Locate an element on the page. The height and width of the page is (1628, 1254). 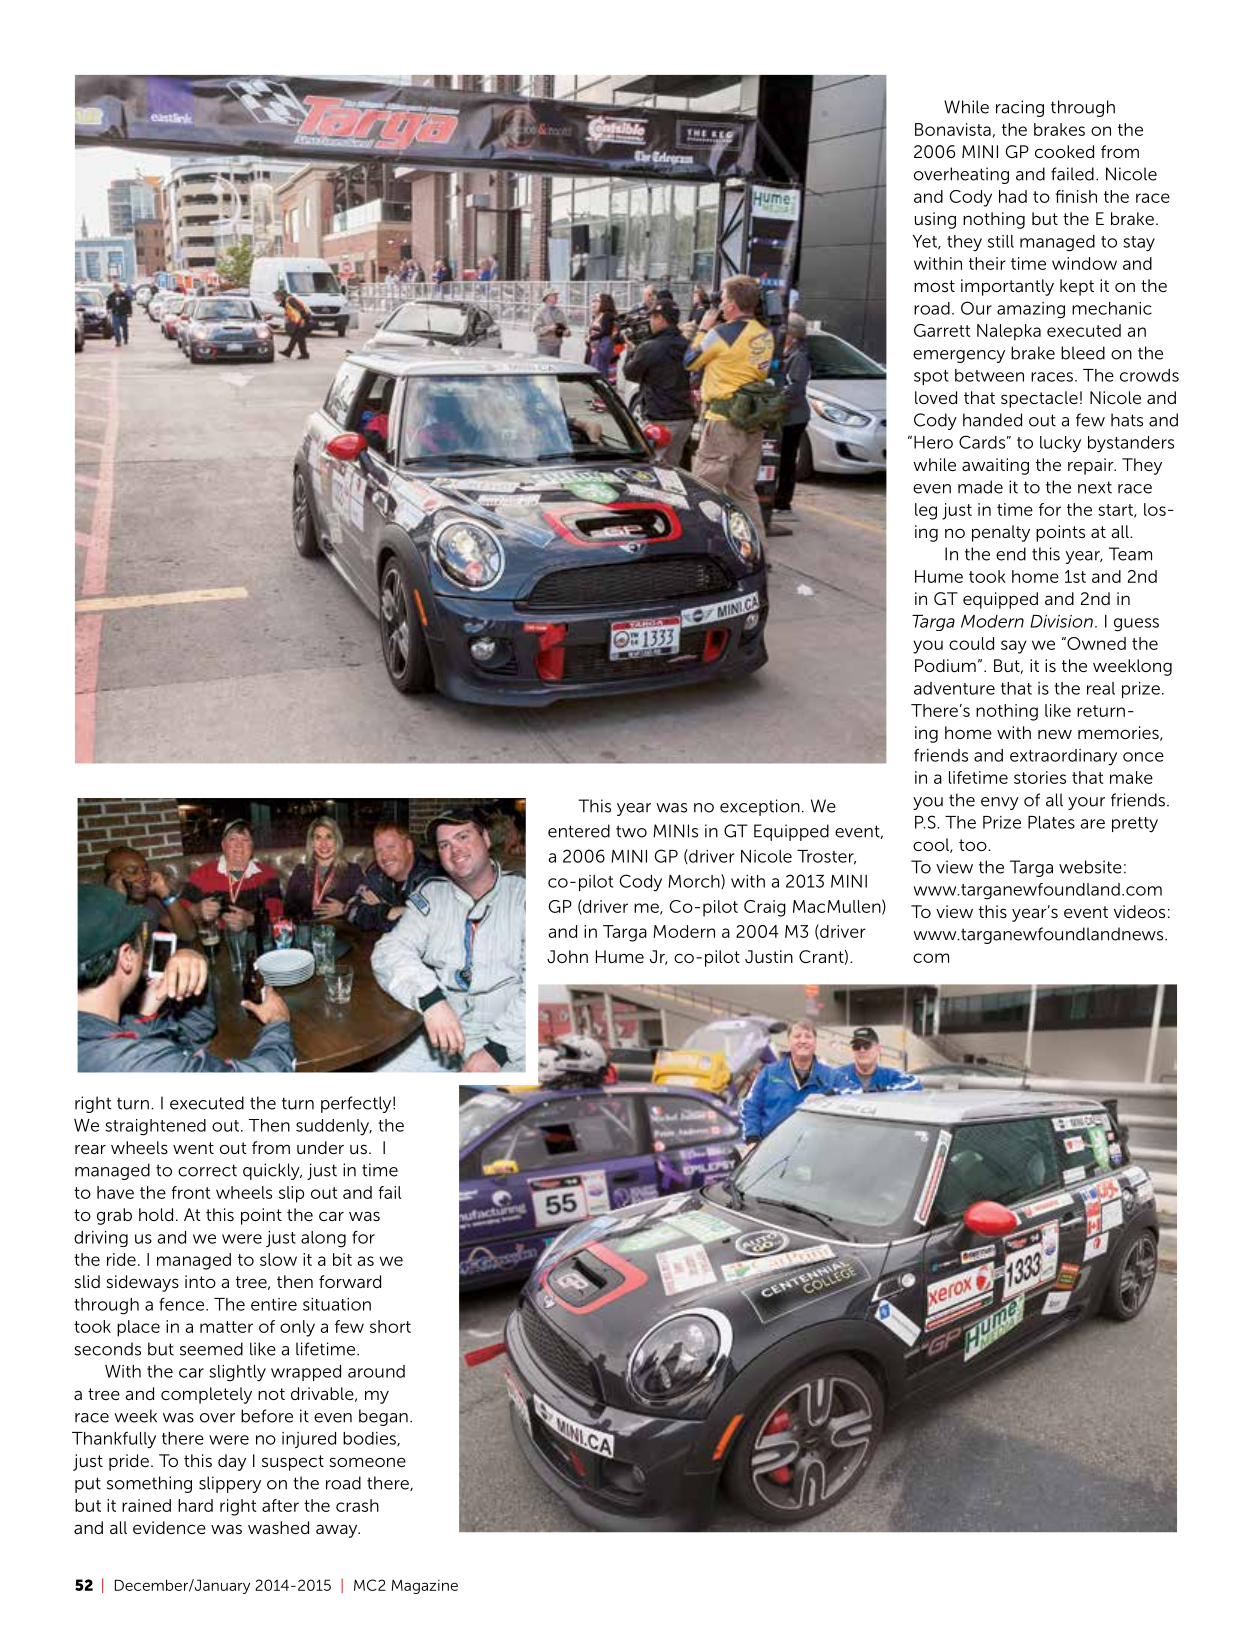
using is located at coordinates (935, 220).
